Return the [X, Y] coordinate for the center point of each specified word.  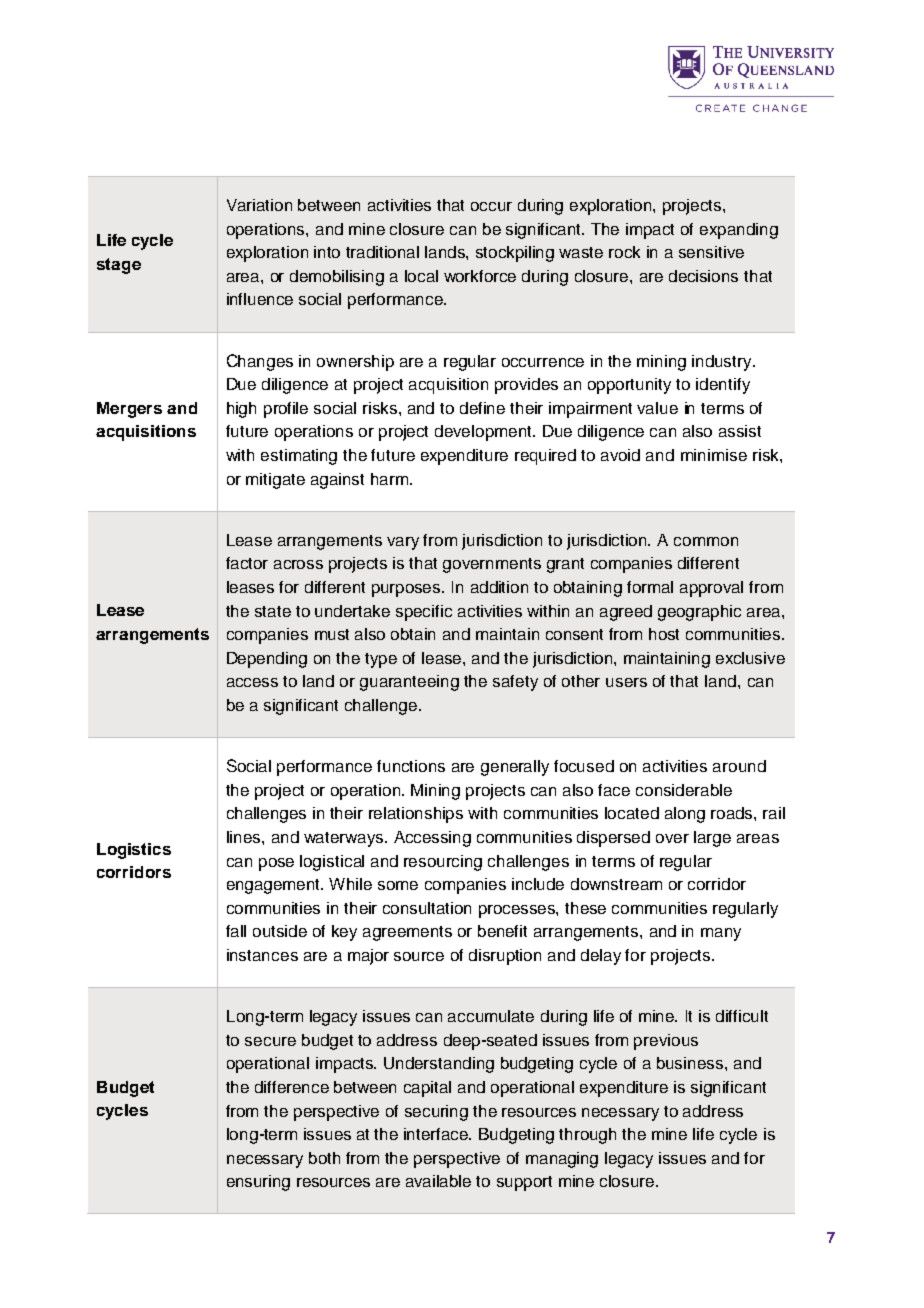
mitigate [275, 481]
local [421, 276]
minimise [714, 455]
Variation [259, 205]
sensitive [711, 252]
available [438, 1181]
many [721, 934]
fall [236, 931]
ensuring [258, 1183]
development [485, 433]
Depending [267, 660]
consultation [427, 908]
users [626, 682]
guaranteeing [409, 683]
